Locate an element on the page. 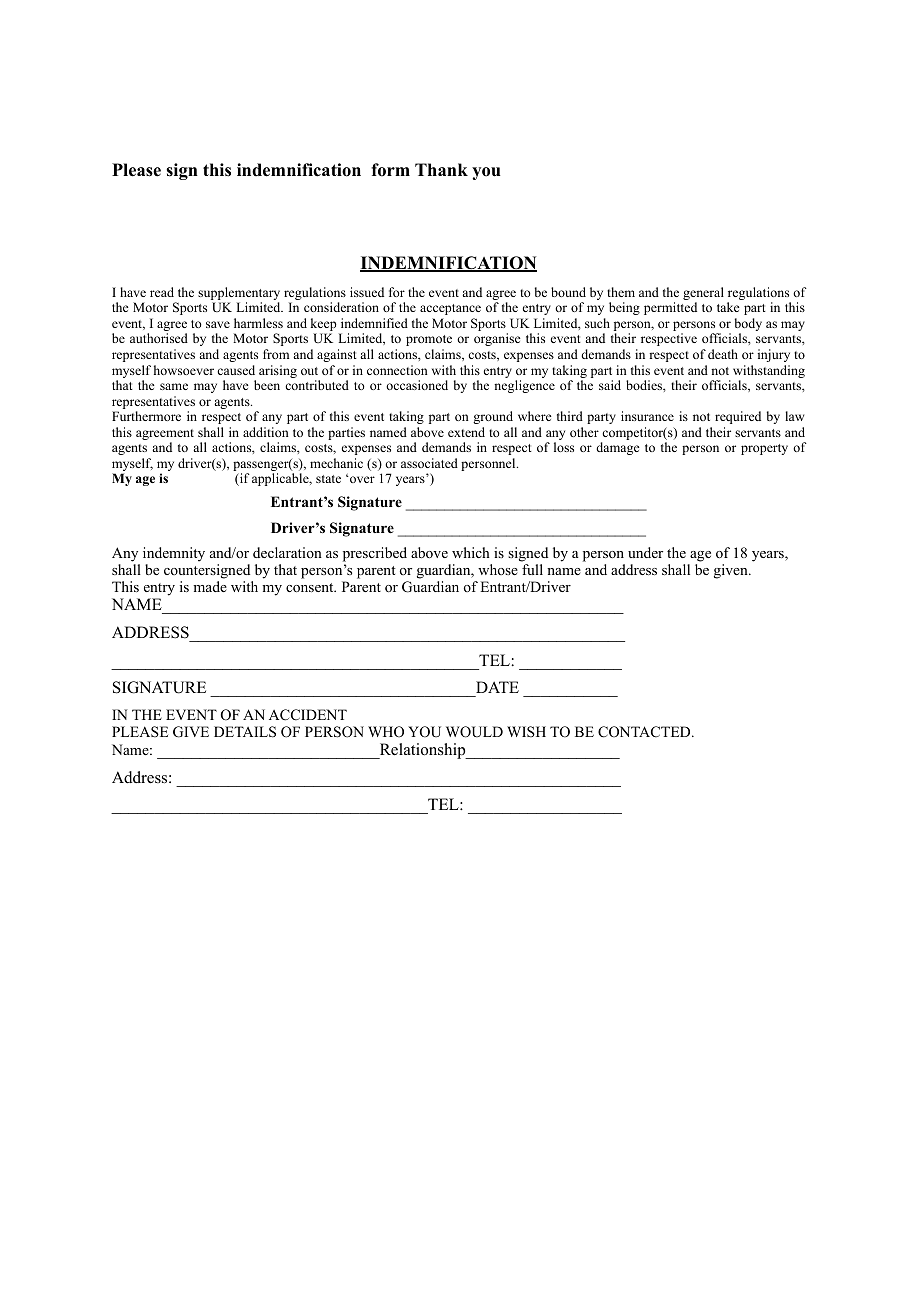 The height and width of the page is (1308, 924). property is located at coordinates (764, 449).
